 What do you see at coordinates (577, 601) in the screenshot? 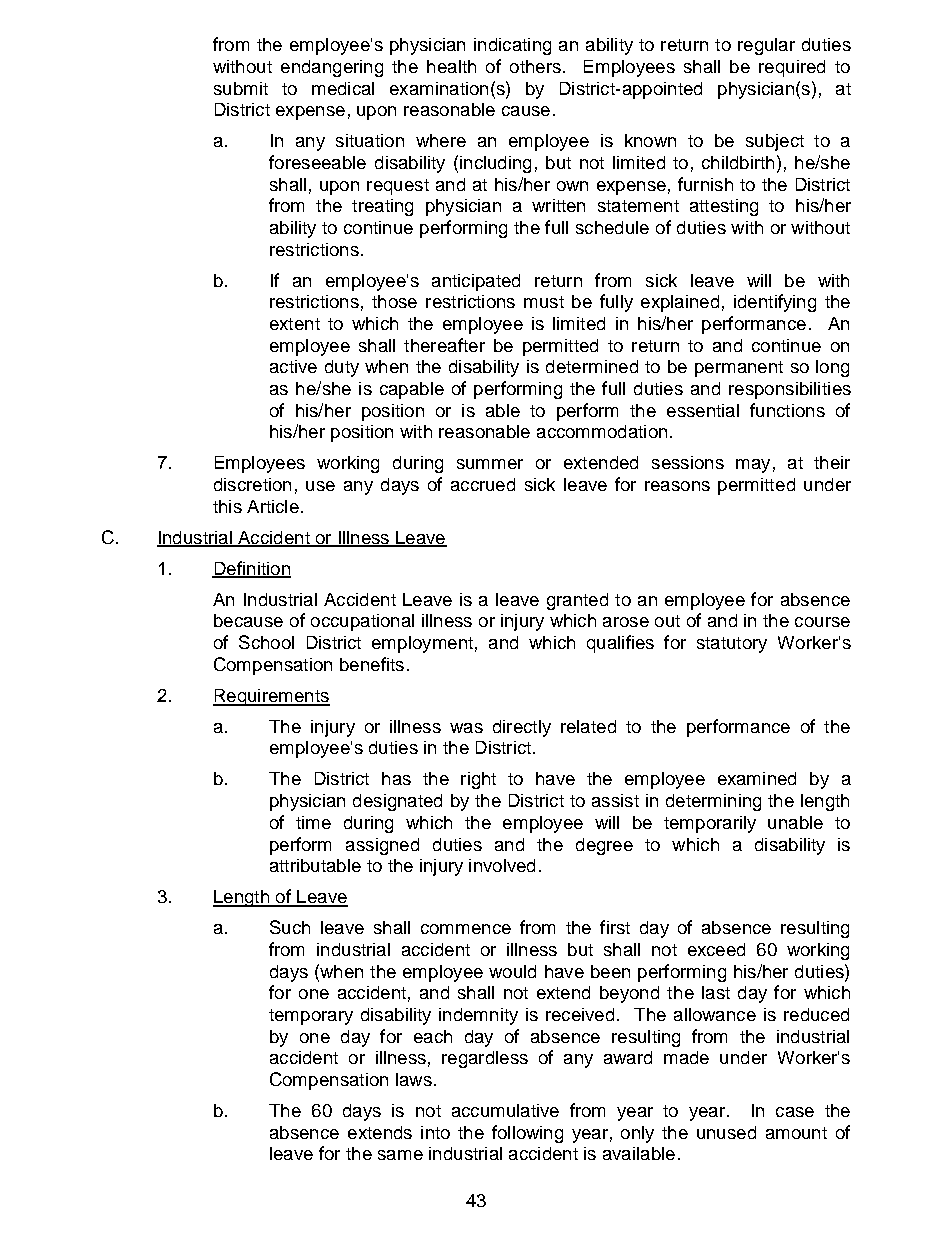
I see `granted` at bounding box center [577, 601].
